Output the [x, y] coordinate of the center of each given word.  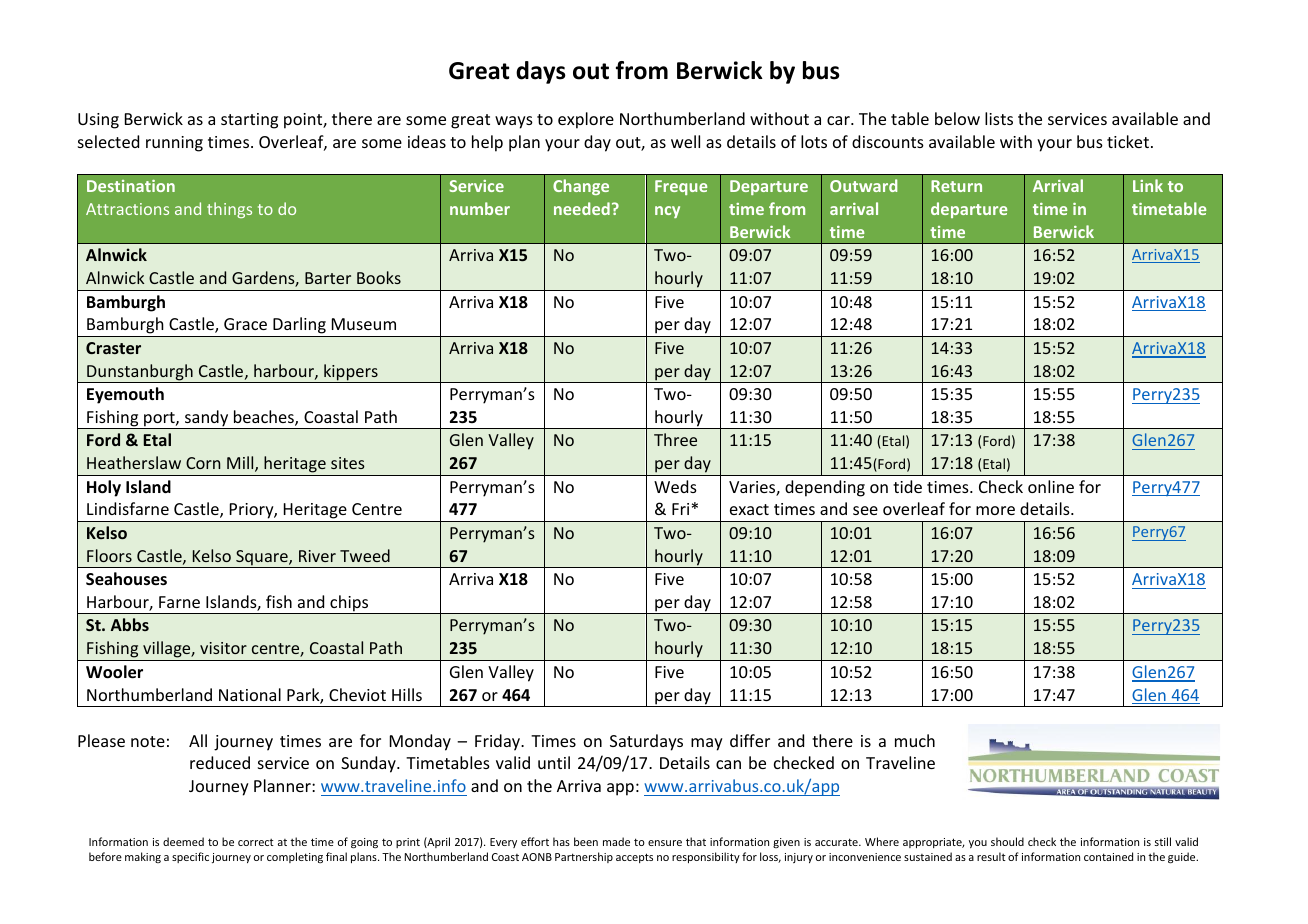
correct [256, 842]
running [174, 144]
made [616, 841]
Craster [113, 348]
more [995, 510]
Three [675, 439]
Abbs [130, 624]
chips [349, 604]
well [685, 141]
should [1007, 841]
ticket [1128, 141]
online [1051, 486]
